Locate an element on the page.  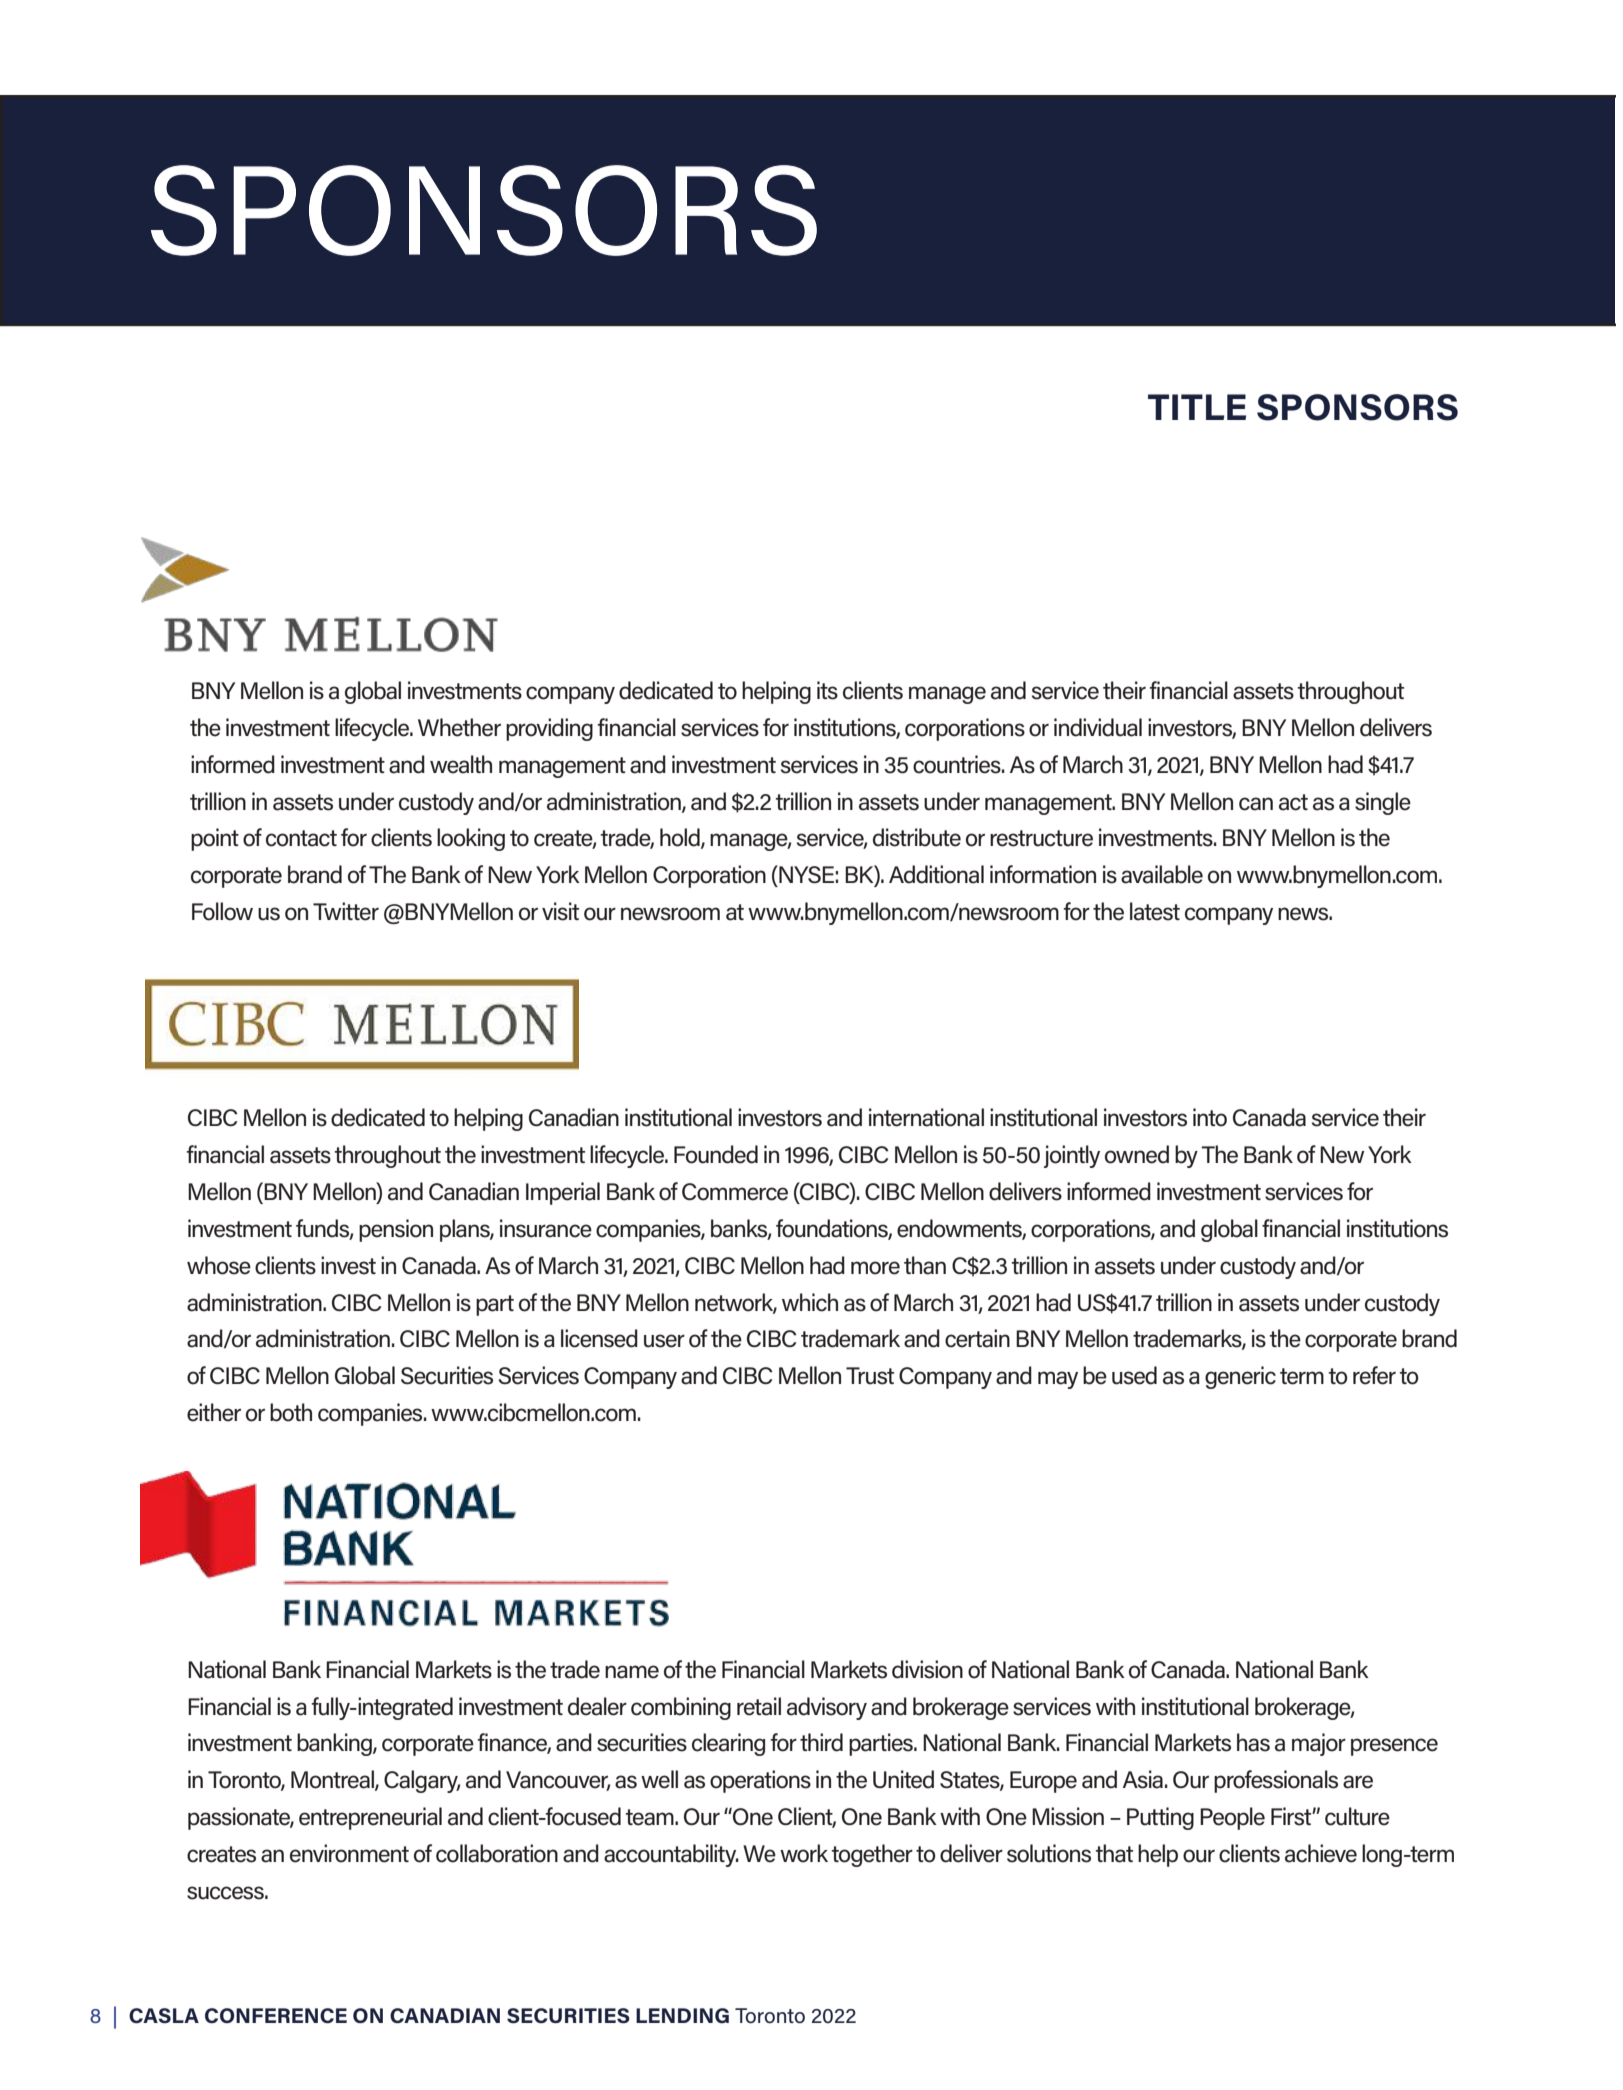
its is located at coordinates (827, 690).
